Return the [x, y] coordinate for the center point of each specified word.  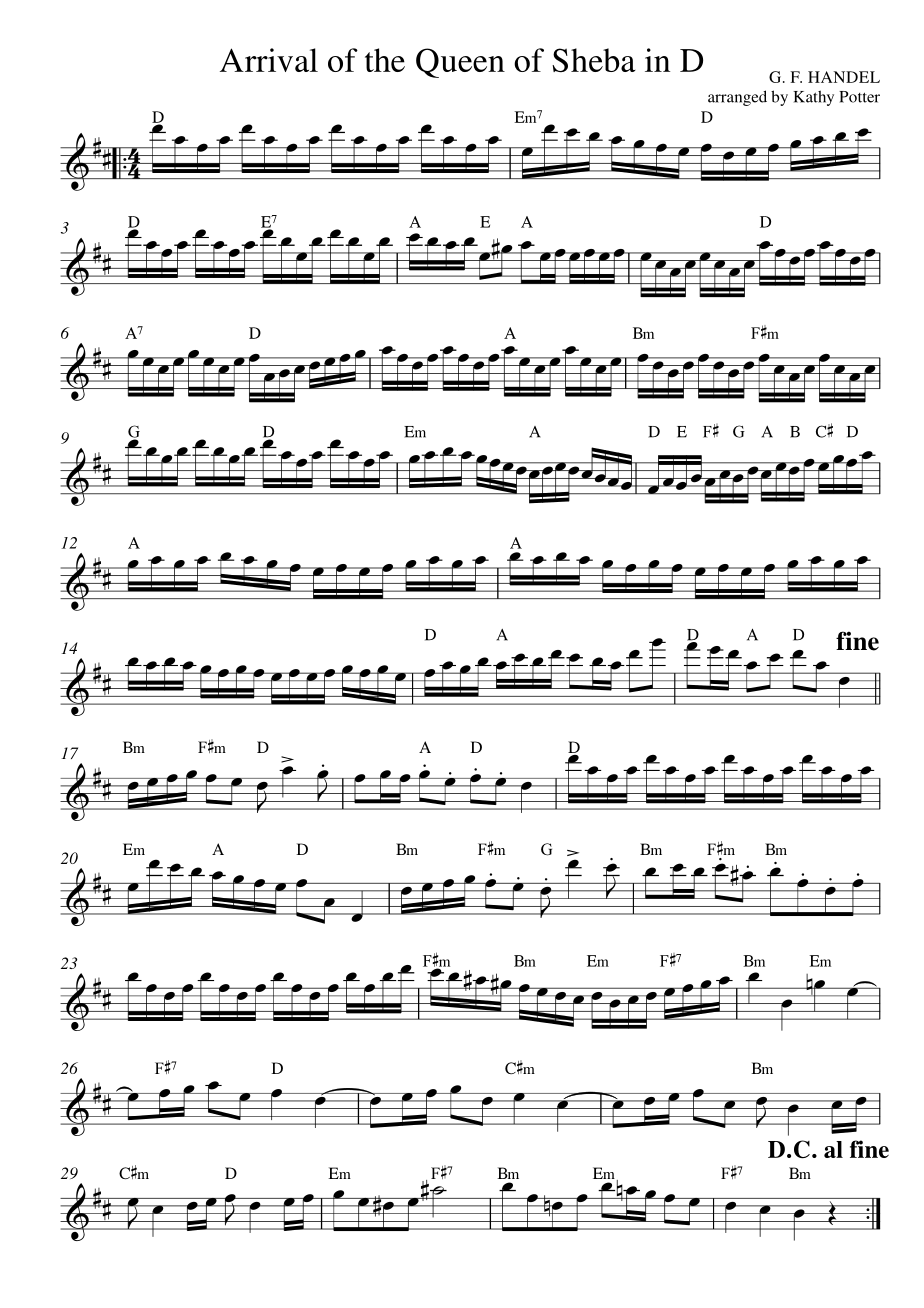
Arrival [269, 60]
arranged [737, 98]
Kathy [813, 98]
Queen [460, 63]
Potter [859, 97]
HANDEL [844, 77]
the [385, 60]
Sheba [594, 60]
